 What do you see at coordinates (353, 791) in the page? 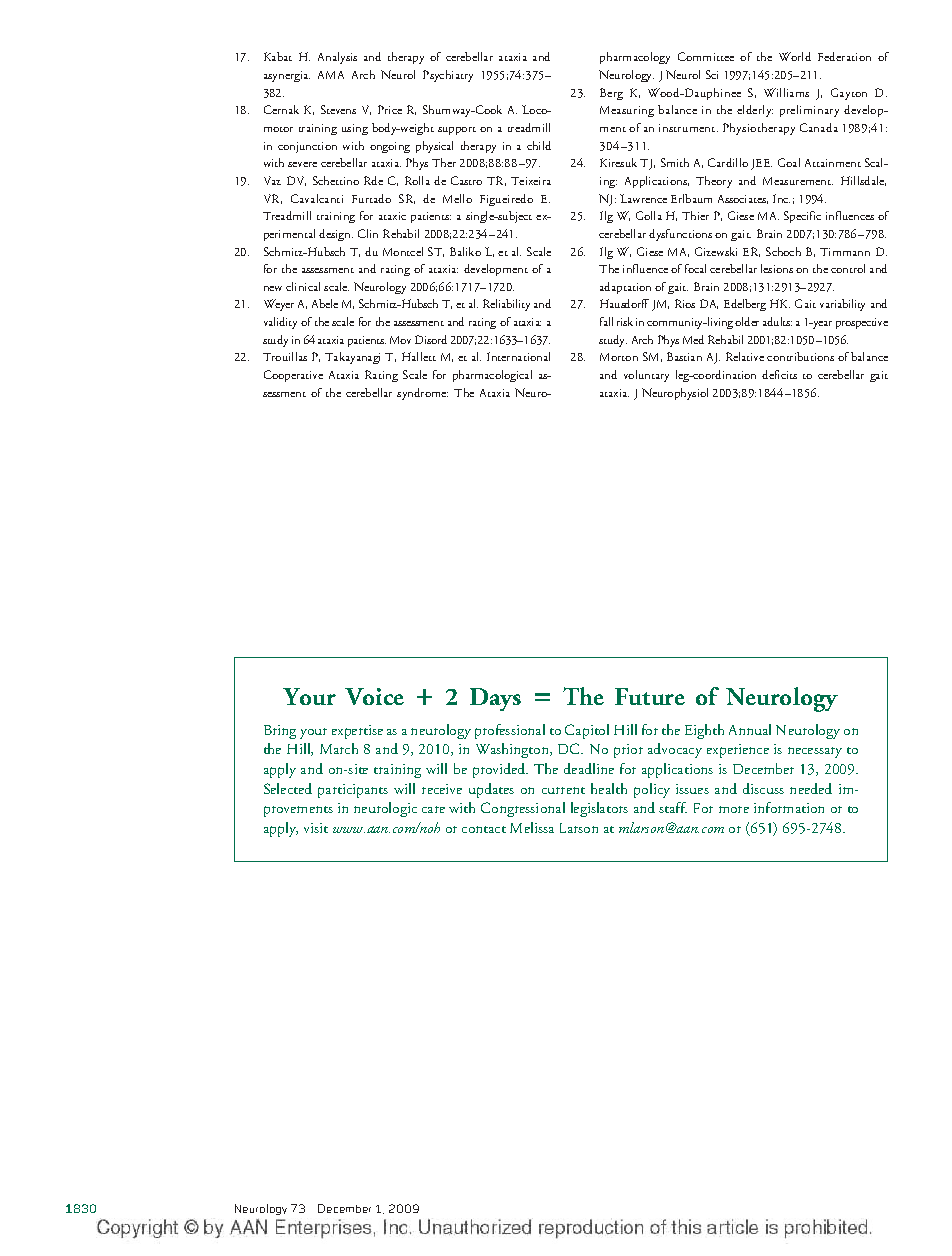
I see `participants` at bounding box center [353, 791].
